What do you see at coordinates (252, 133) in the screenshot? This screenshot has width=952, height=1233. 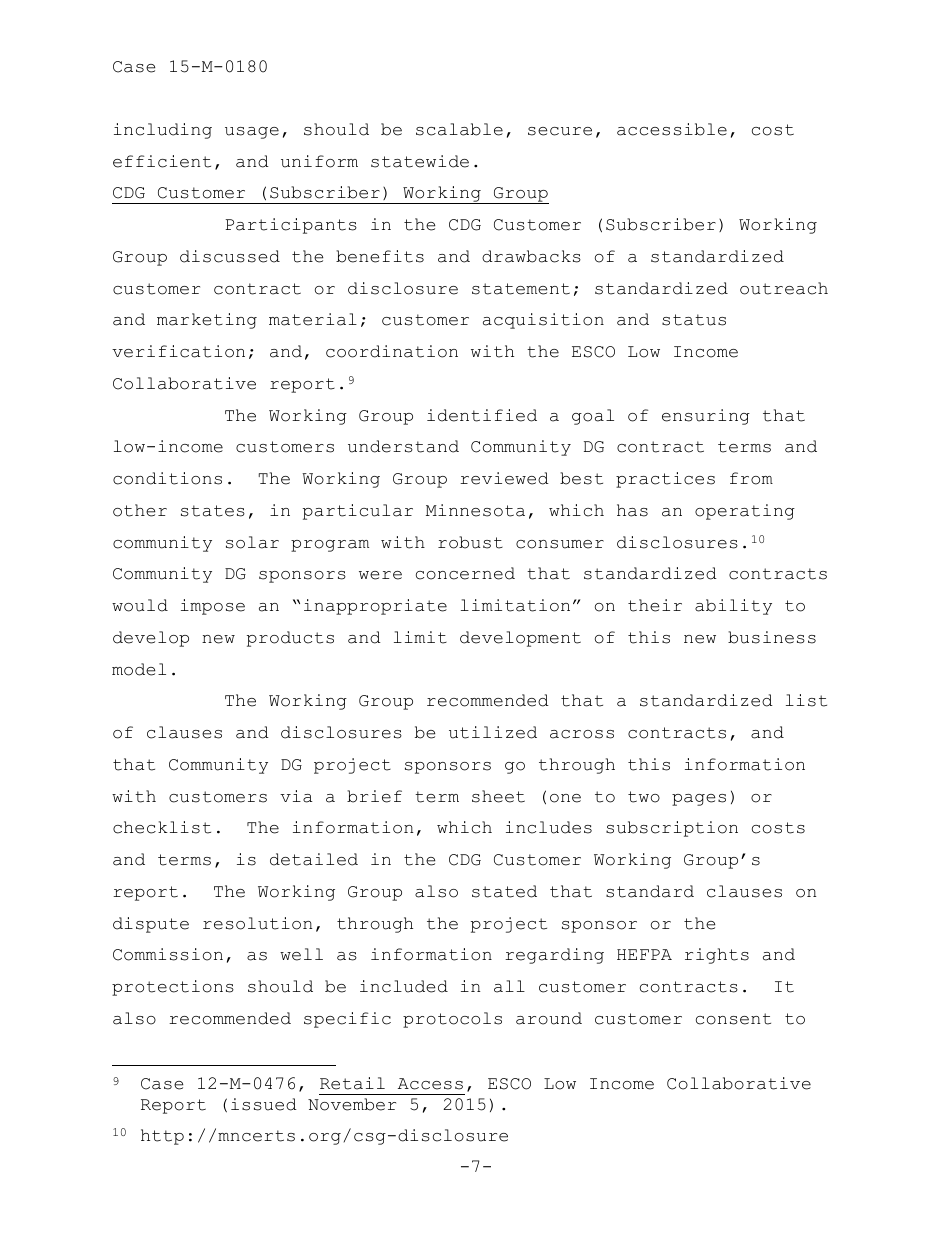 I see `usage` at bounding box center [252, 133].
